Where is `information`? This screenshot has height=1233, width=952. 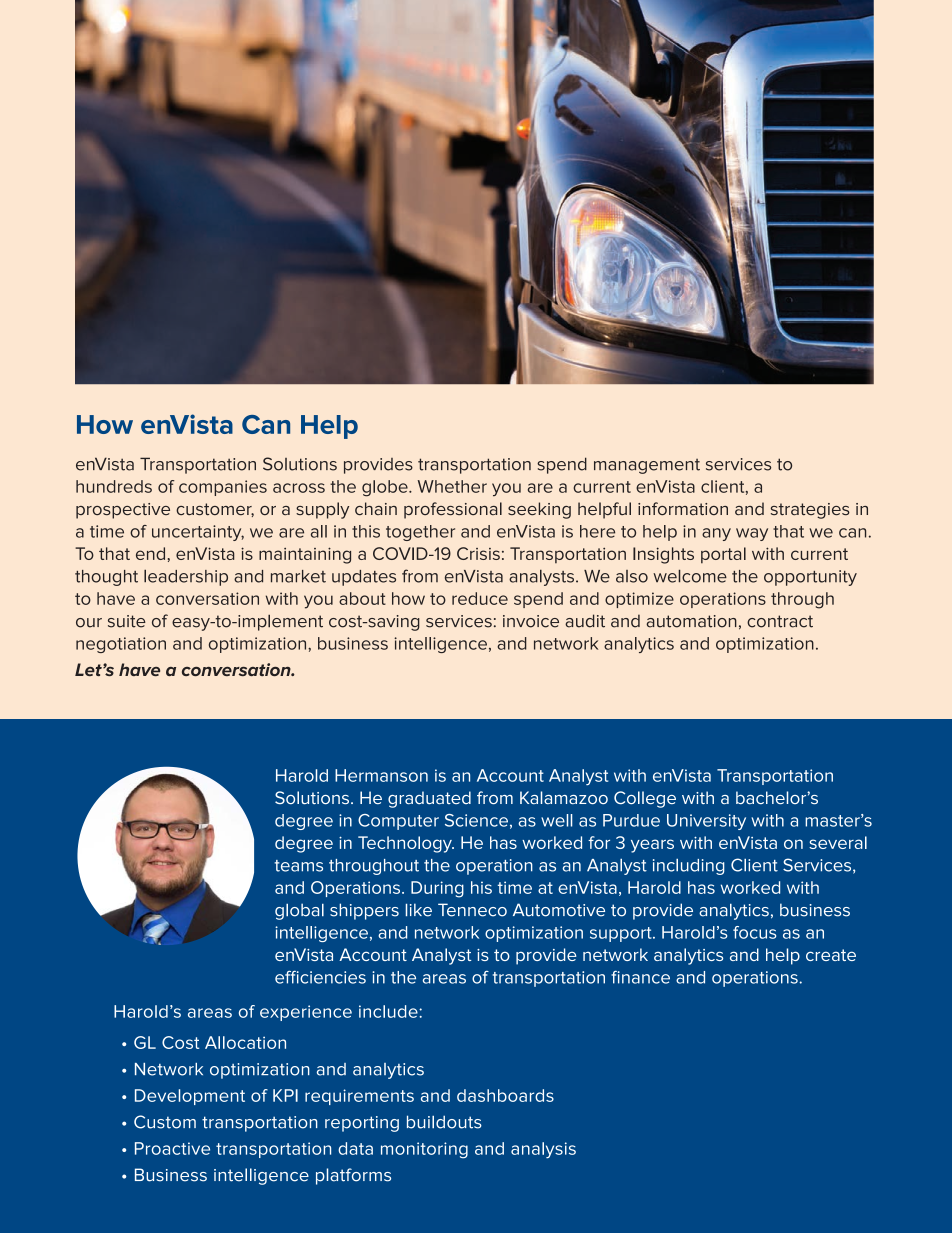
information is located at coordinates (683, 508).
